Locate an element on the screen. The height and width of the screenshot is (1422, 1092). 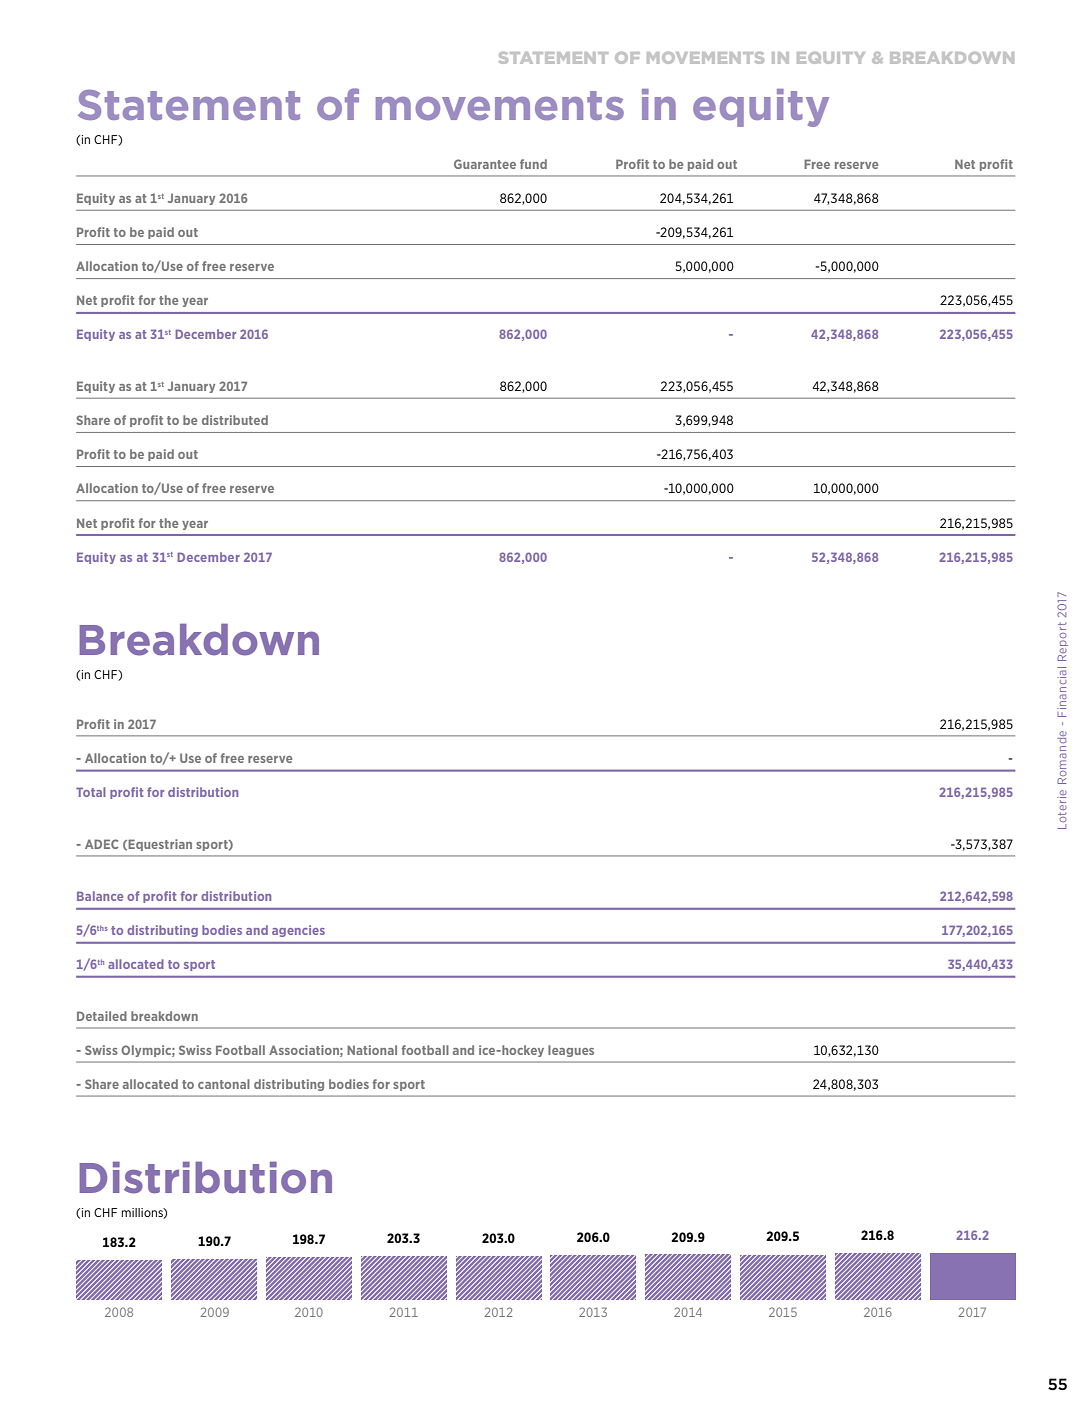
Guarantee is located at coordinates (485, 164).
